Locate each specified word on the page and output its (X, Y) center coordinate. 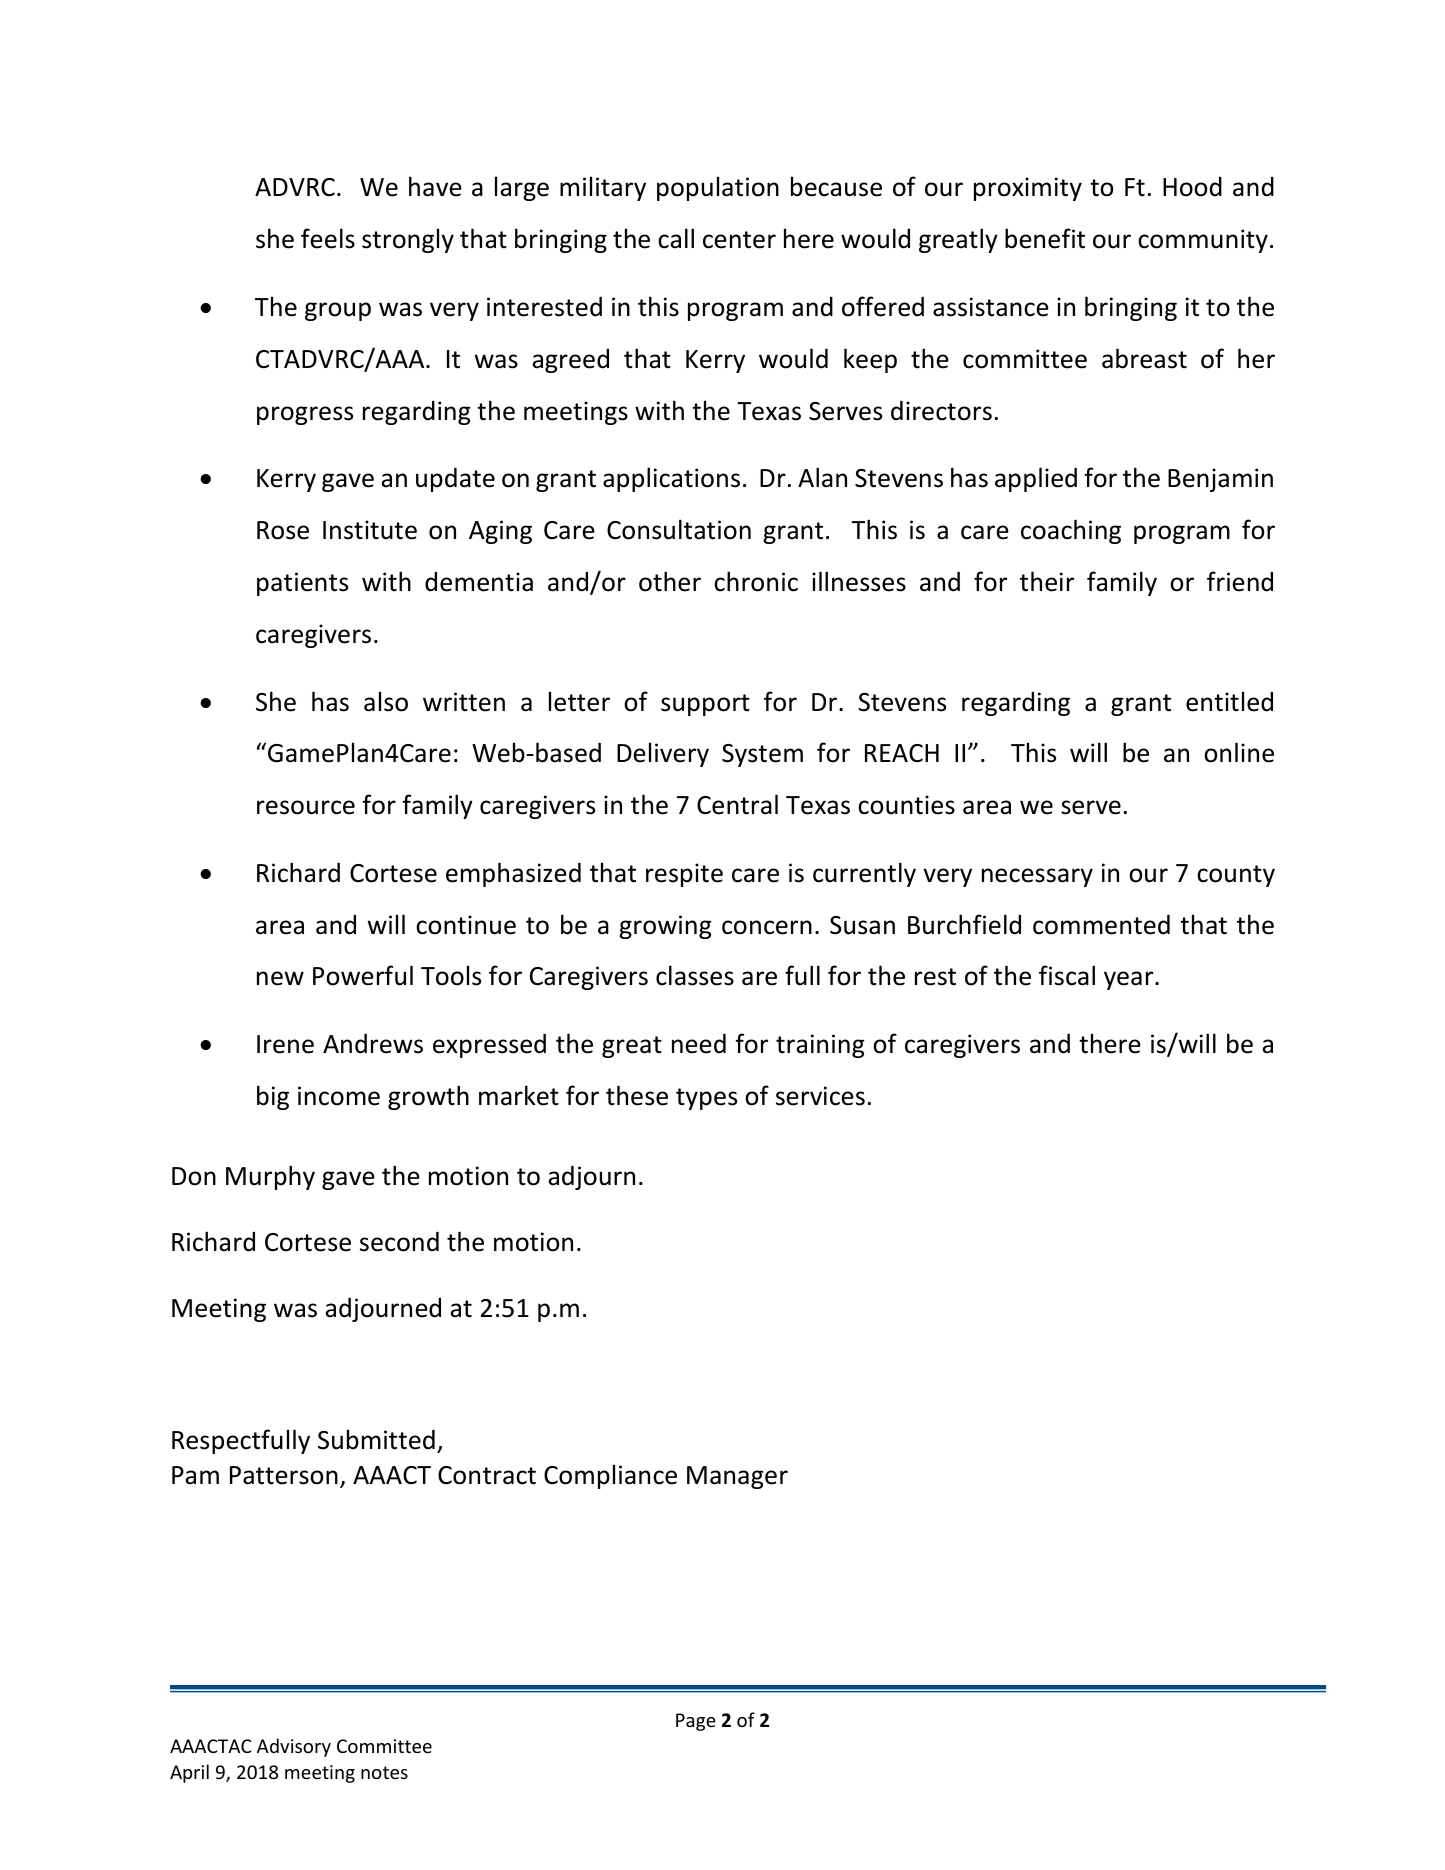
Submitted (376, 1439)
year (1130, 980)
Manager (737, 1477)
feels (328, 238)
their (1047, 581)
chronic (756, 581)
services (820, 1096)
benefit (1045, 238)
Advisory (294, 1747)
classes (695, 975)
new (280, 978)
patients (302, 584)
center (739, 240)
